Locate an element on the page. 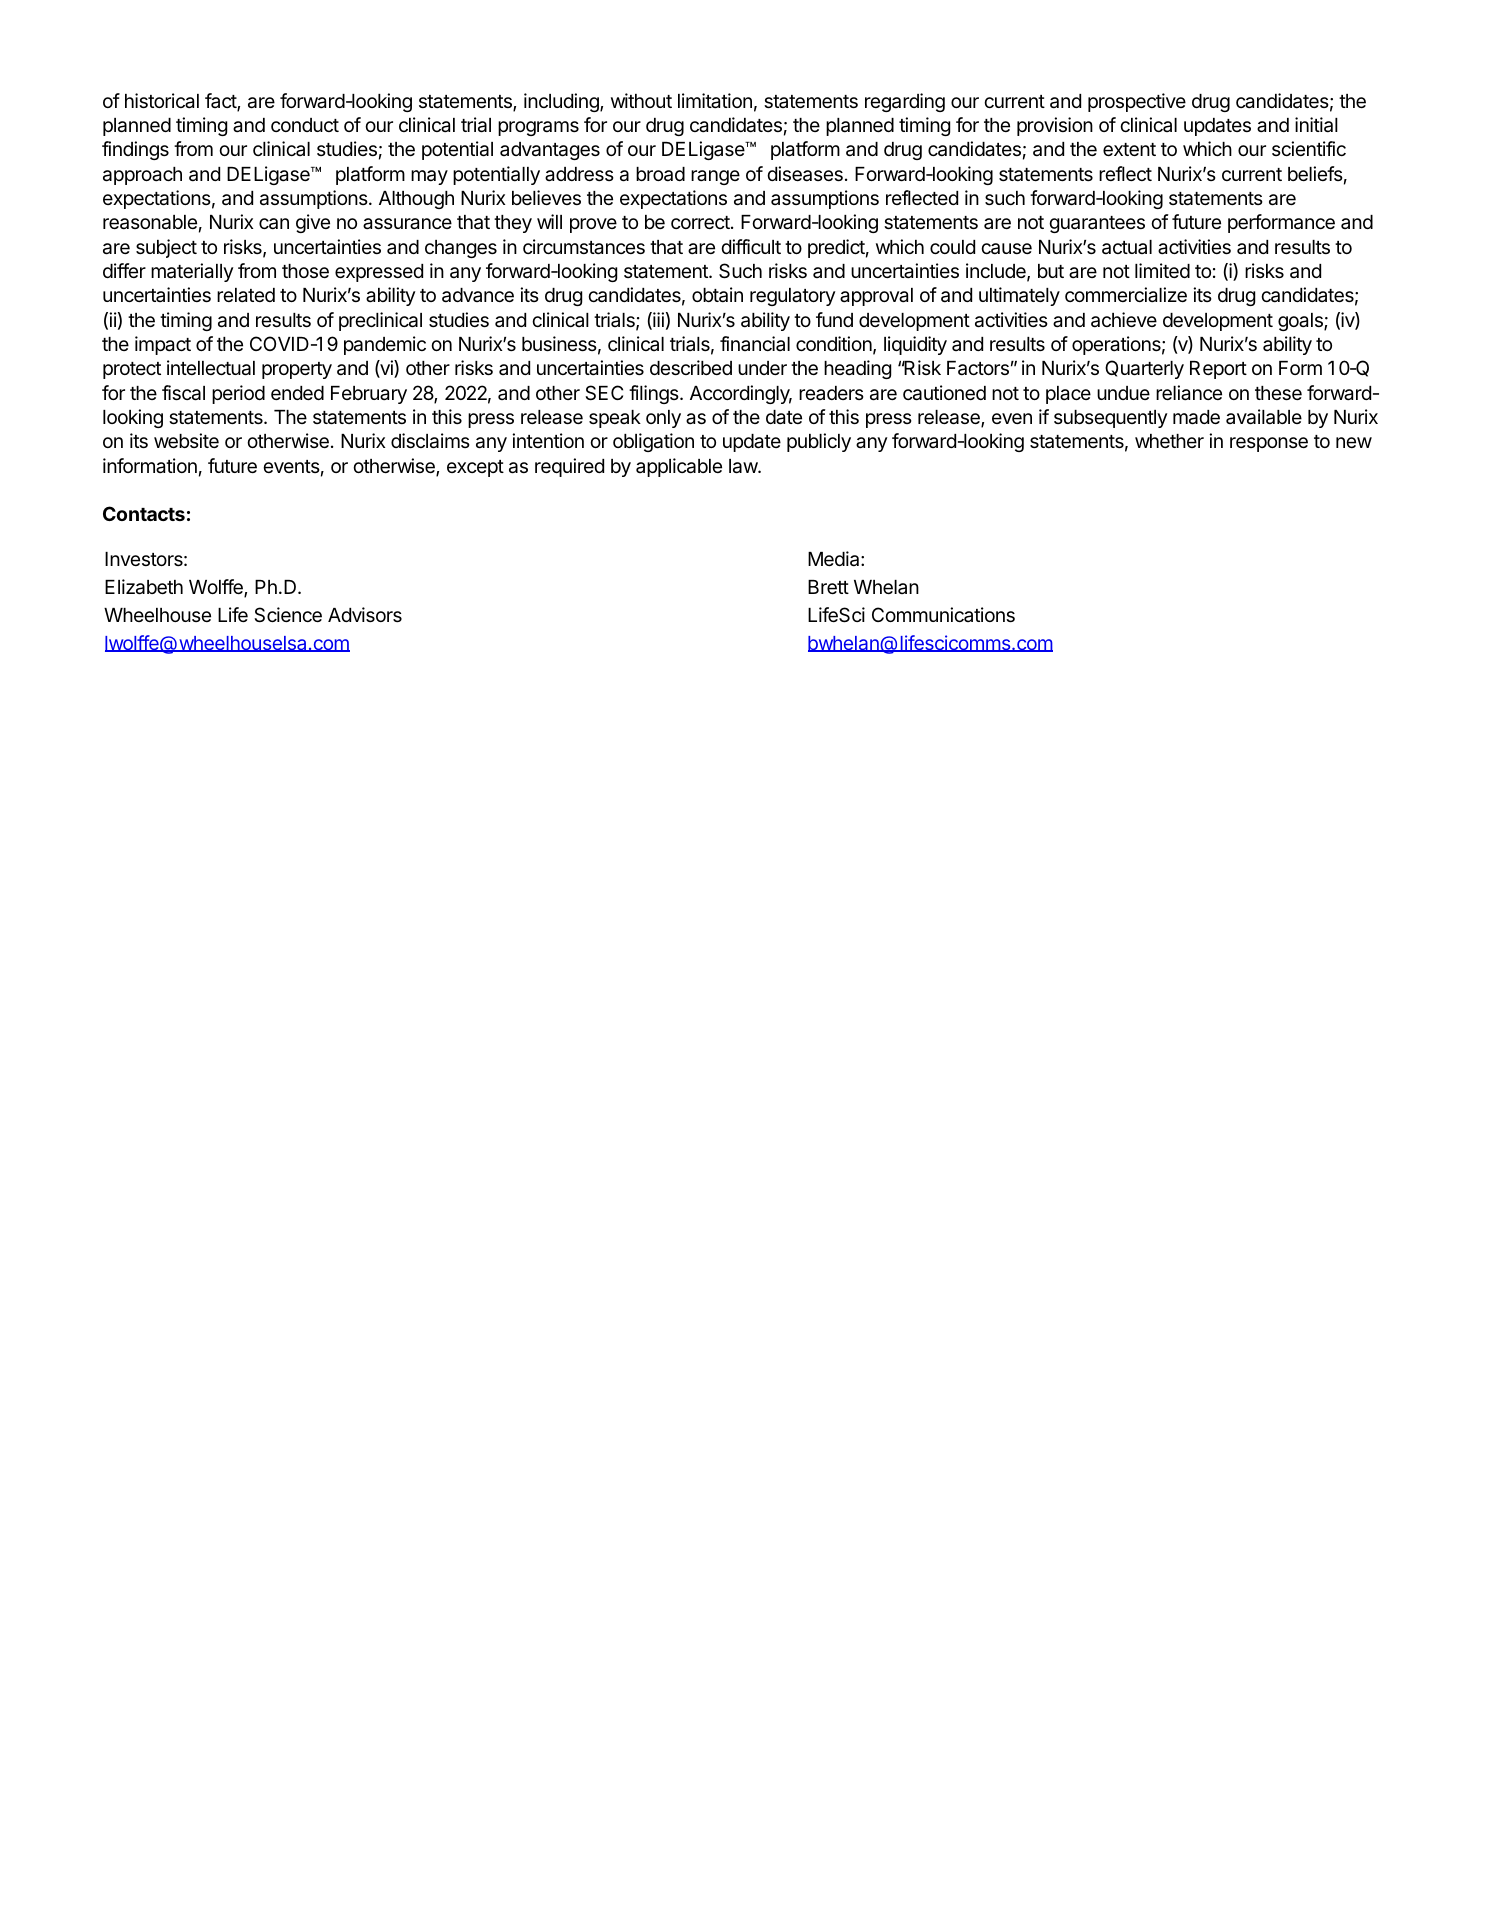 This document has height=1927, width=1489. limited is located at coordinates (1162, 270).
